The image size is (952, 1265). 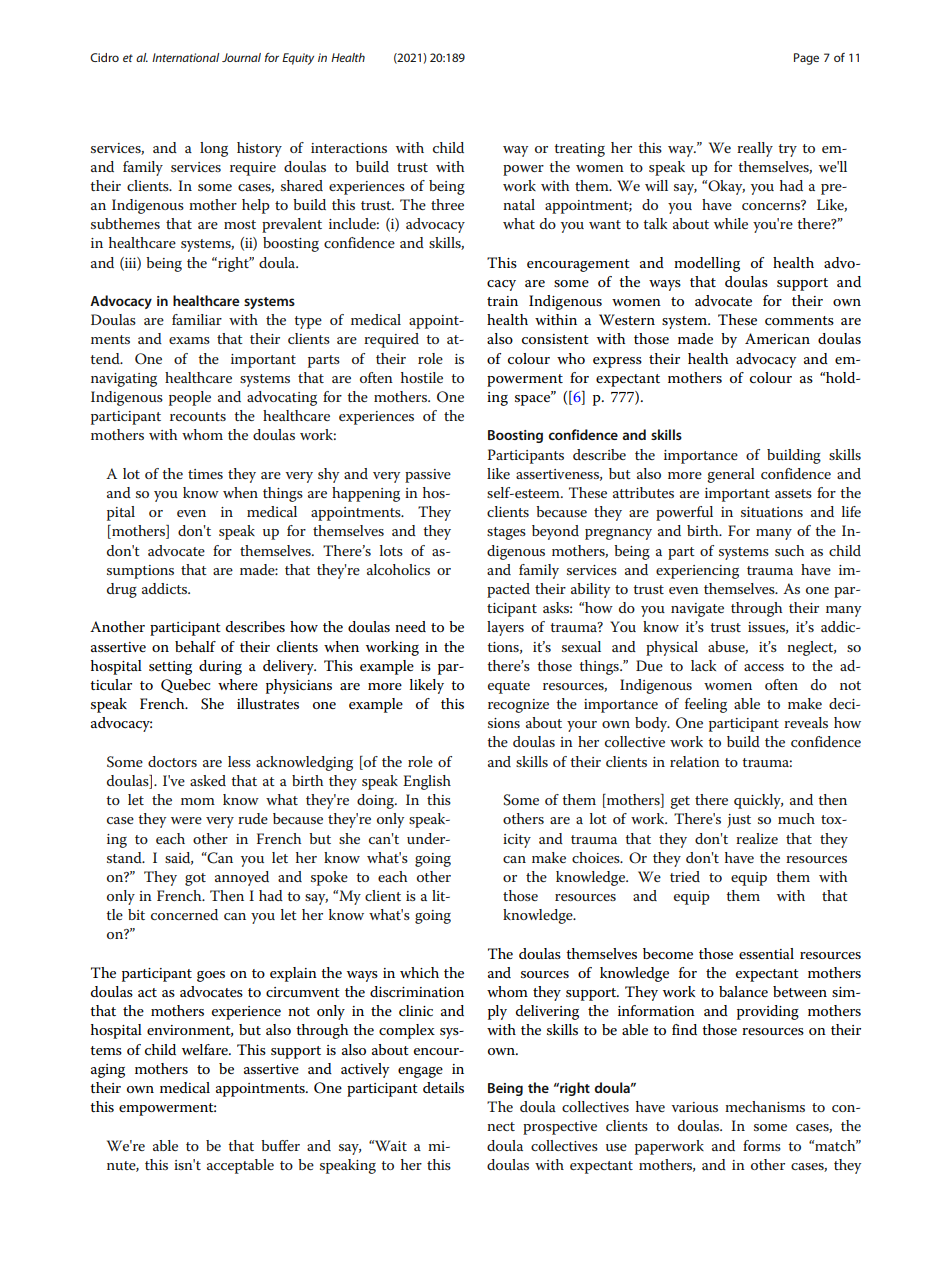 I want to click on got, so click(x=195, y=879).
